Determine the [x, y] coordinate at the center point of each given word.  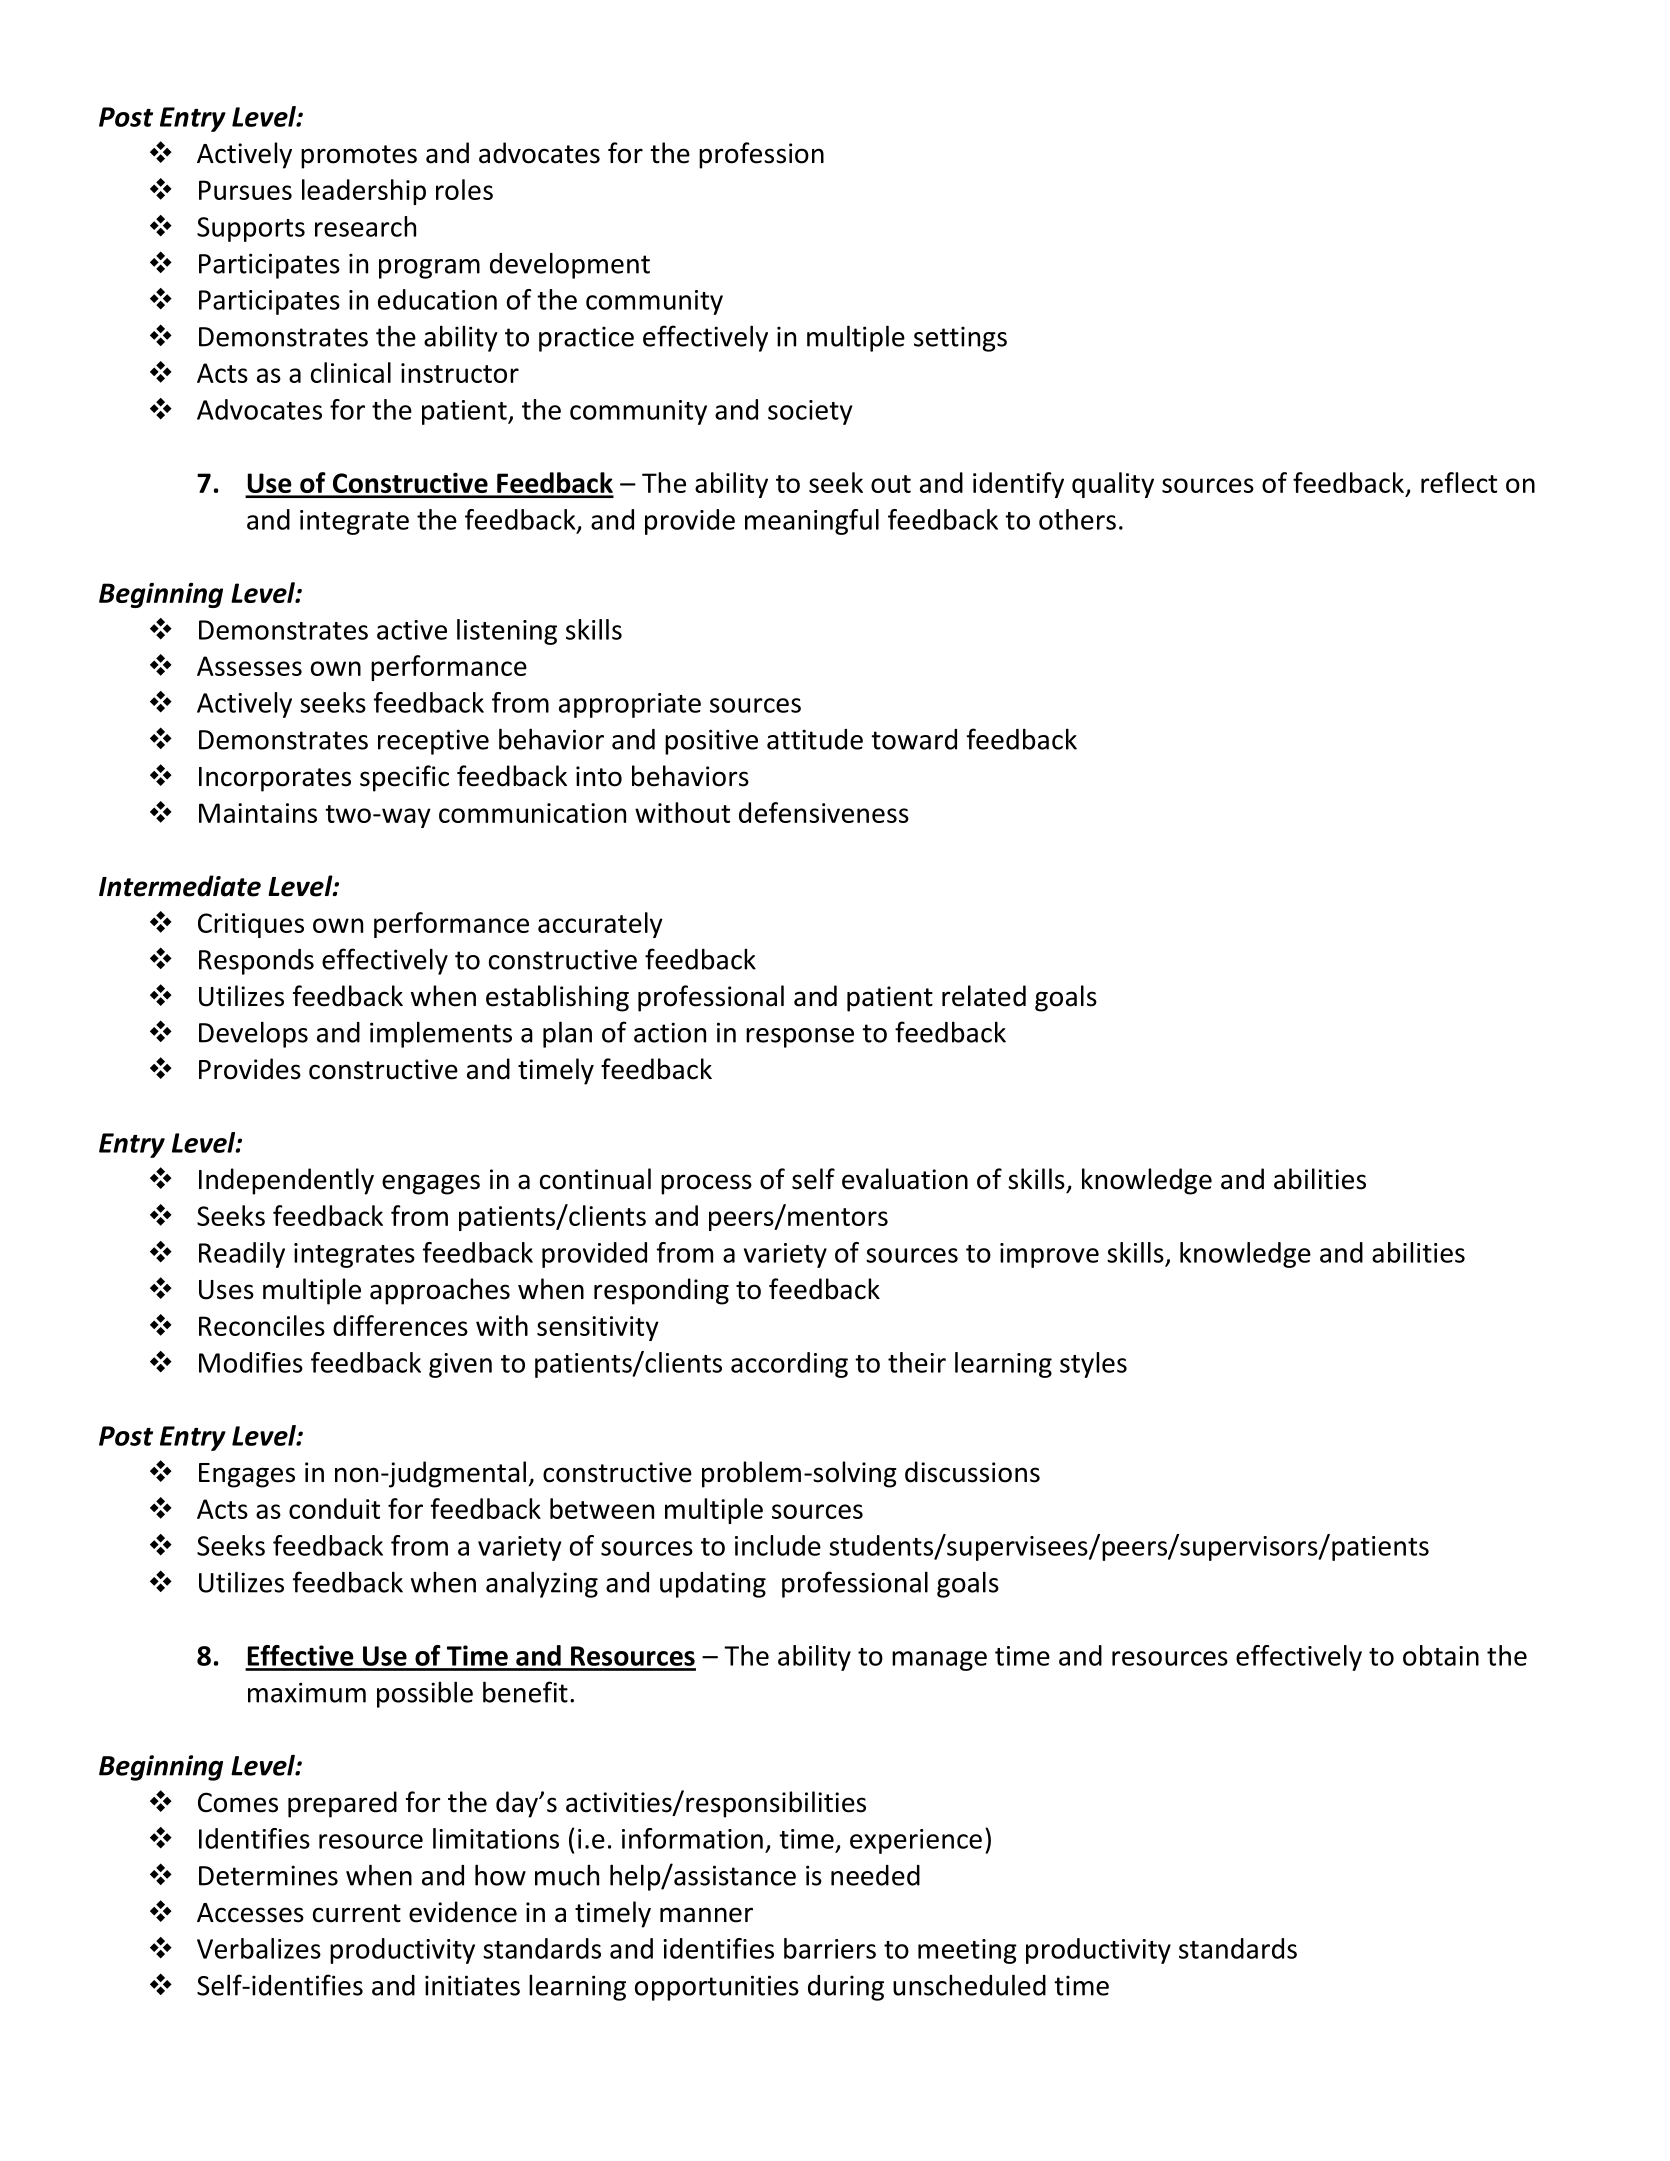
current [357, 1913]
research [365, 226]
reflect [1459, 482]
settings [960, 339]
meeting [967, 1951]
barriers [830, 1948]
